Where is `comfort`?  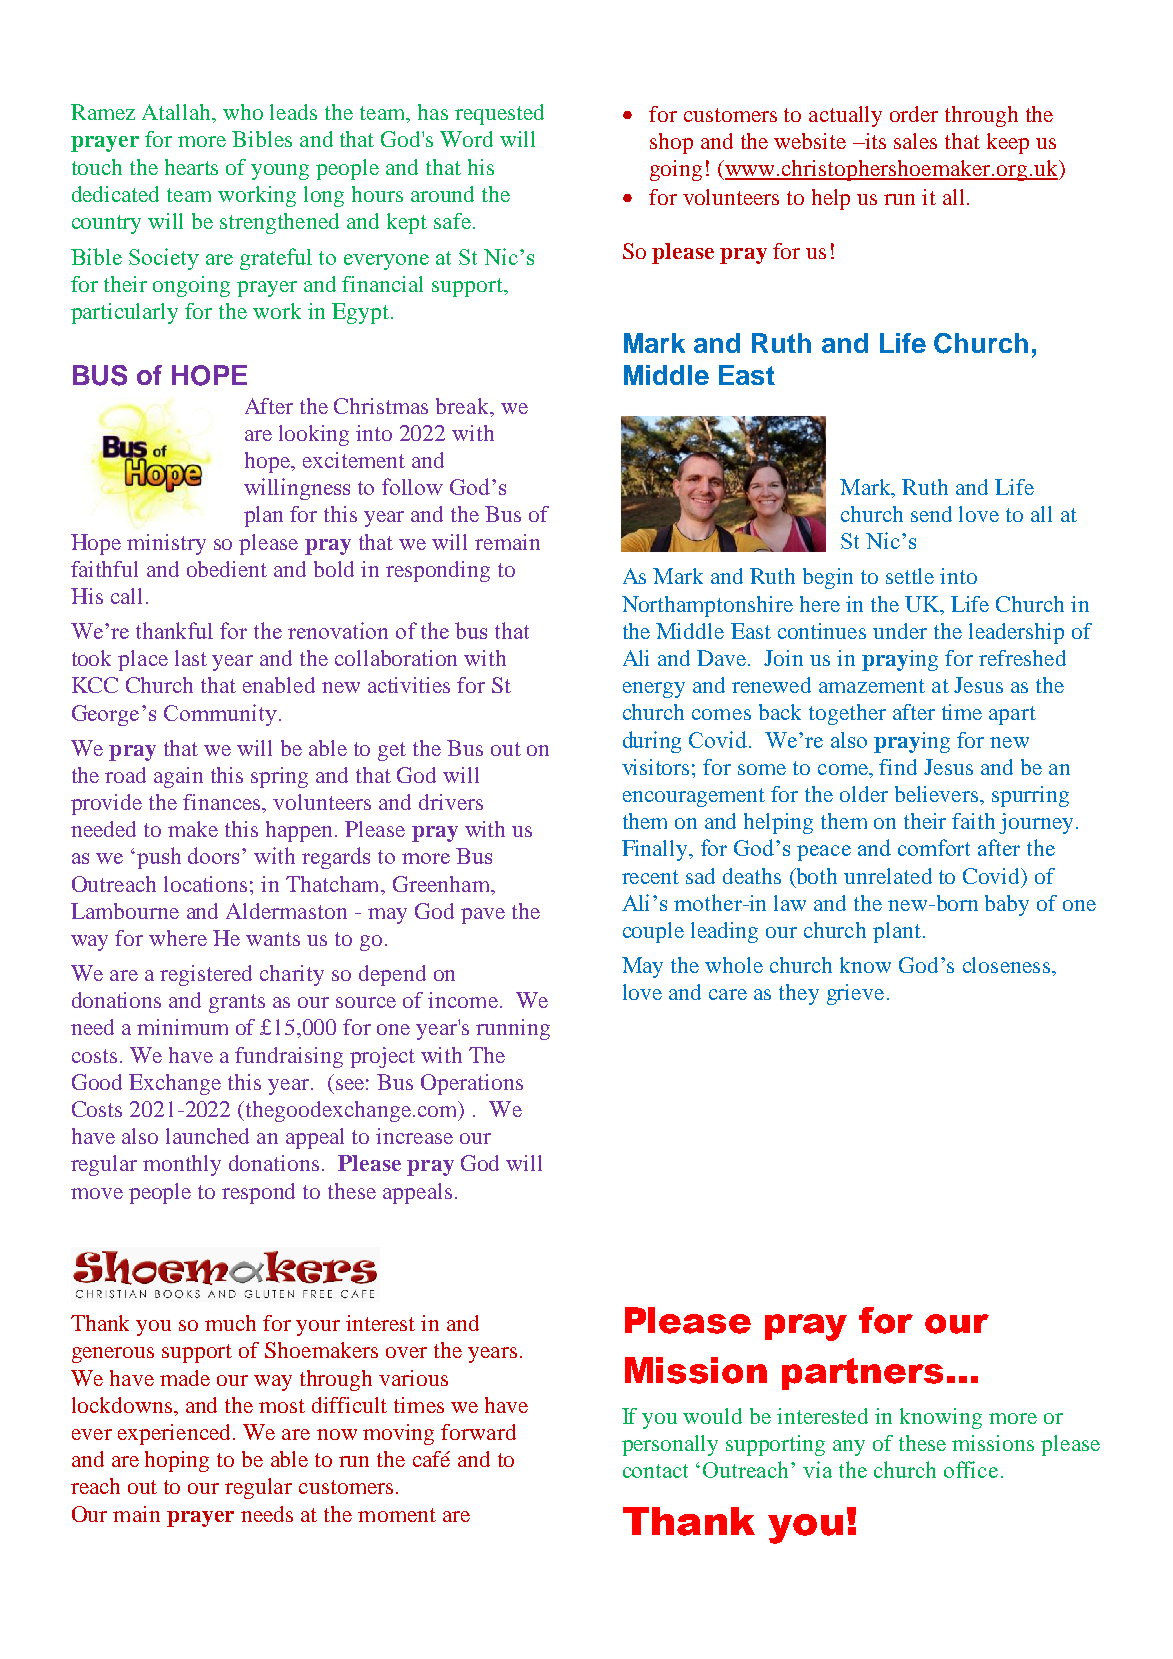 comfort is located at coordinates (934, 847).
